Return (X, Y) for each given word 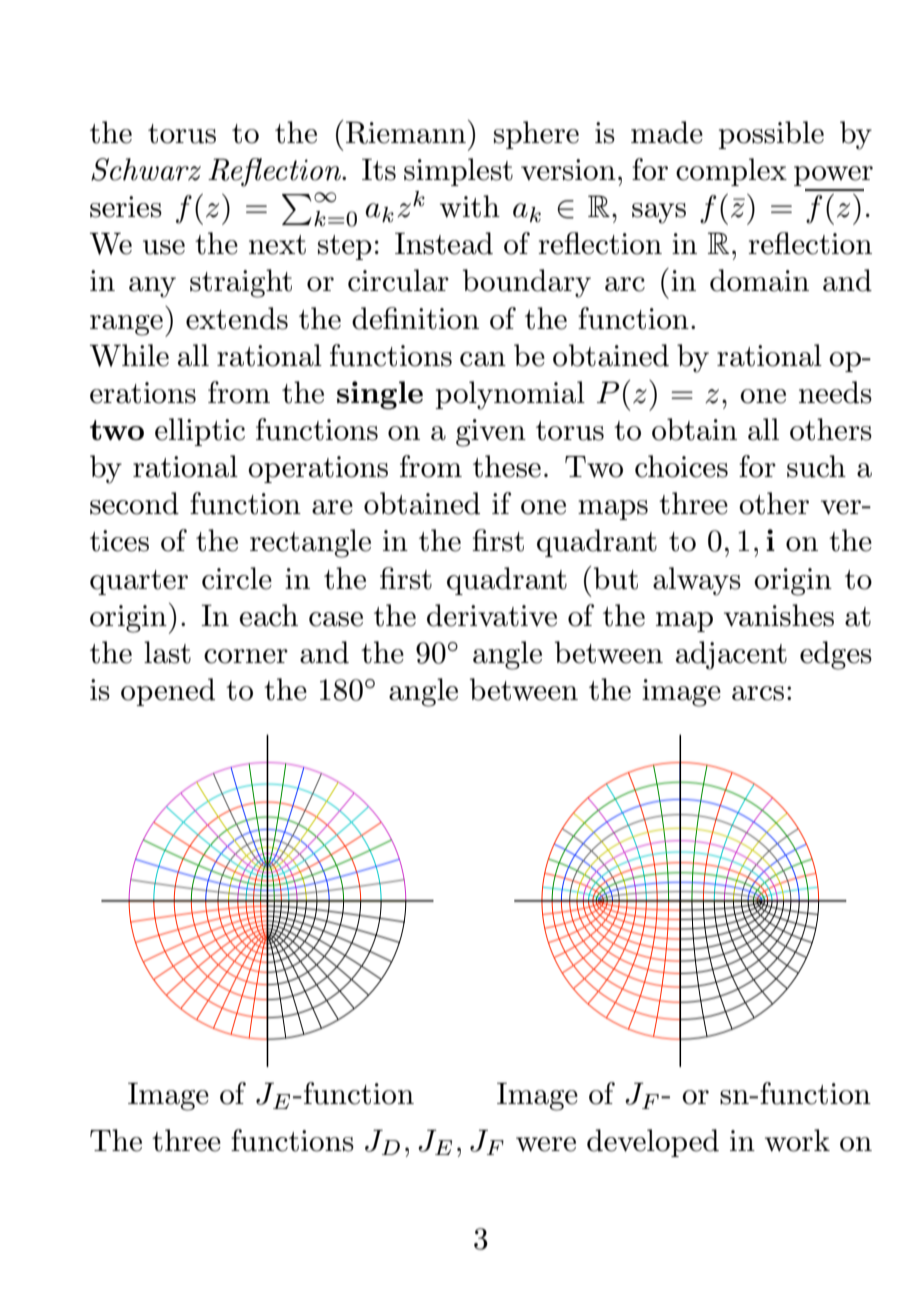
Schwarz (146, 169)
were (546, 1144)
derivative (492, 615)
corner (246, 656)
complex (731, 172)
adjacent (731, 655)
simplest (458, 172)
